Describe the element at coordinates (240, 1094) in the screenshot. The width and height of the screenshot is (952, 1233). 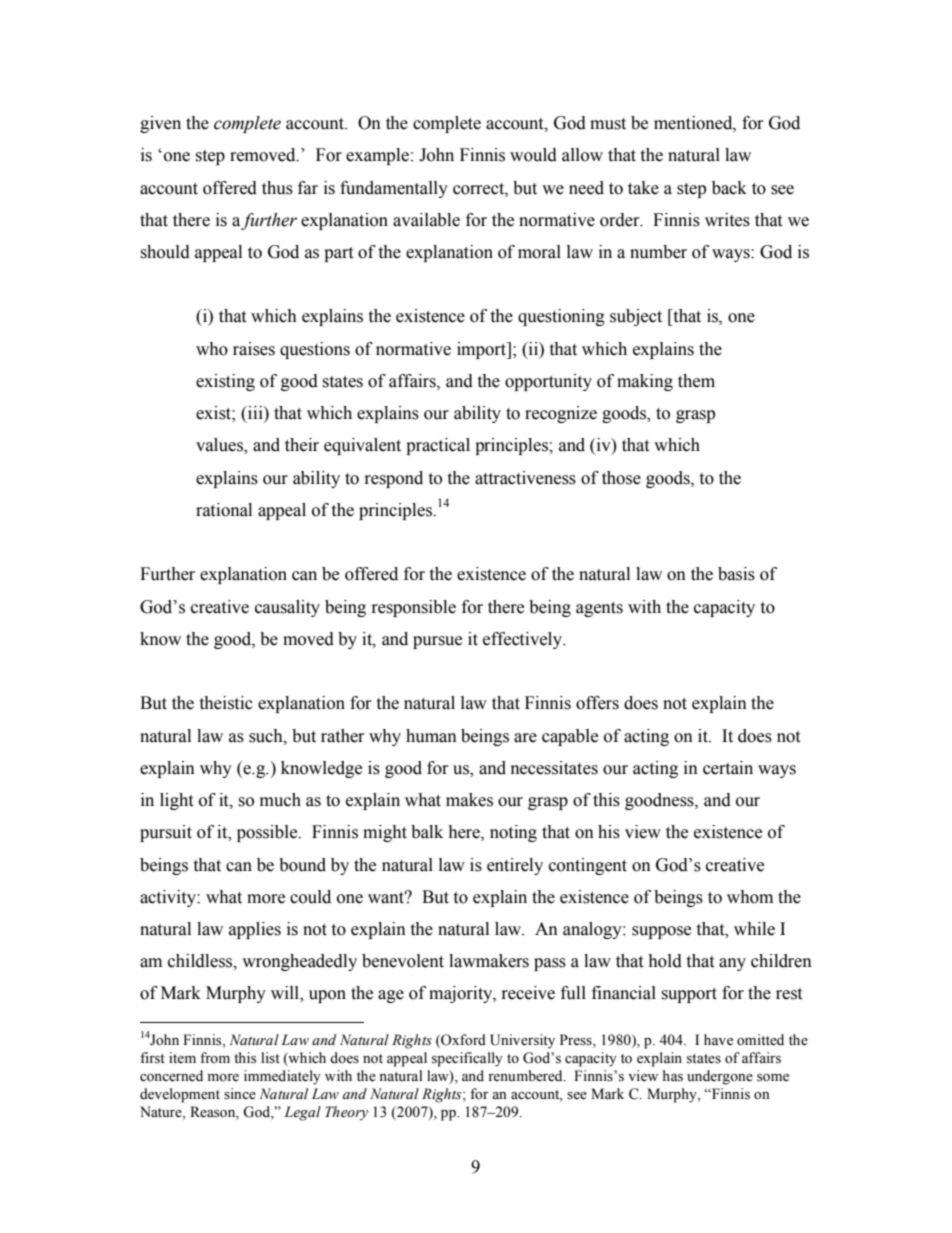
I see `since` at that location.
